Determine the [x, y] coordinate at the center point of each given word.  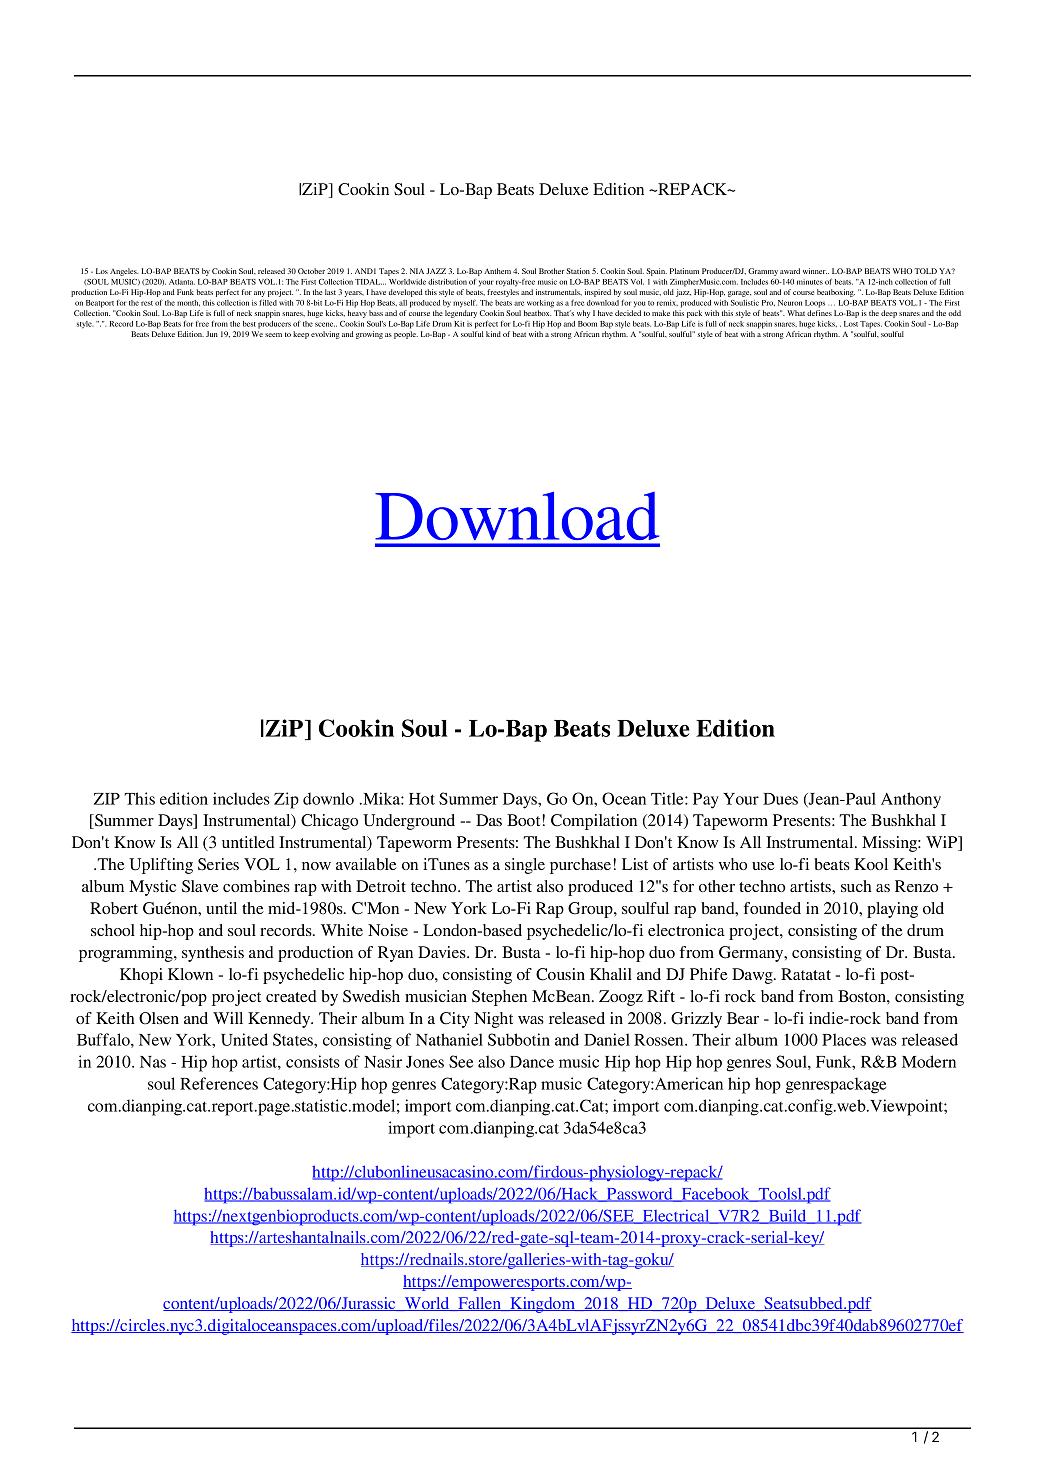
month [188, 303]
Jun [212, 334]
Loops [815, 304]
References [219, 1083]
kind [493, 334]
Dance [532, 1062]
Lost [851, 324]
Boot [525, 820]
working [540, 304]
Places [844, 1039]
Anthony [911, 800]
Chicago [329, 822]
